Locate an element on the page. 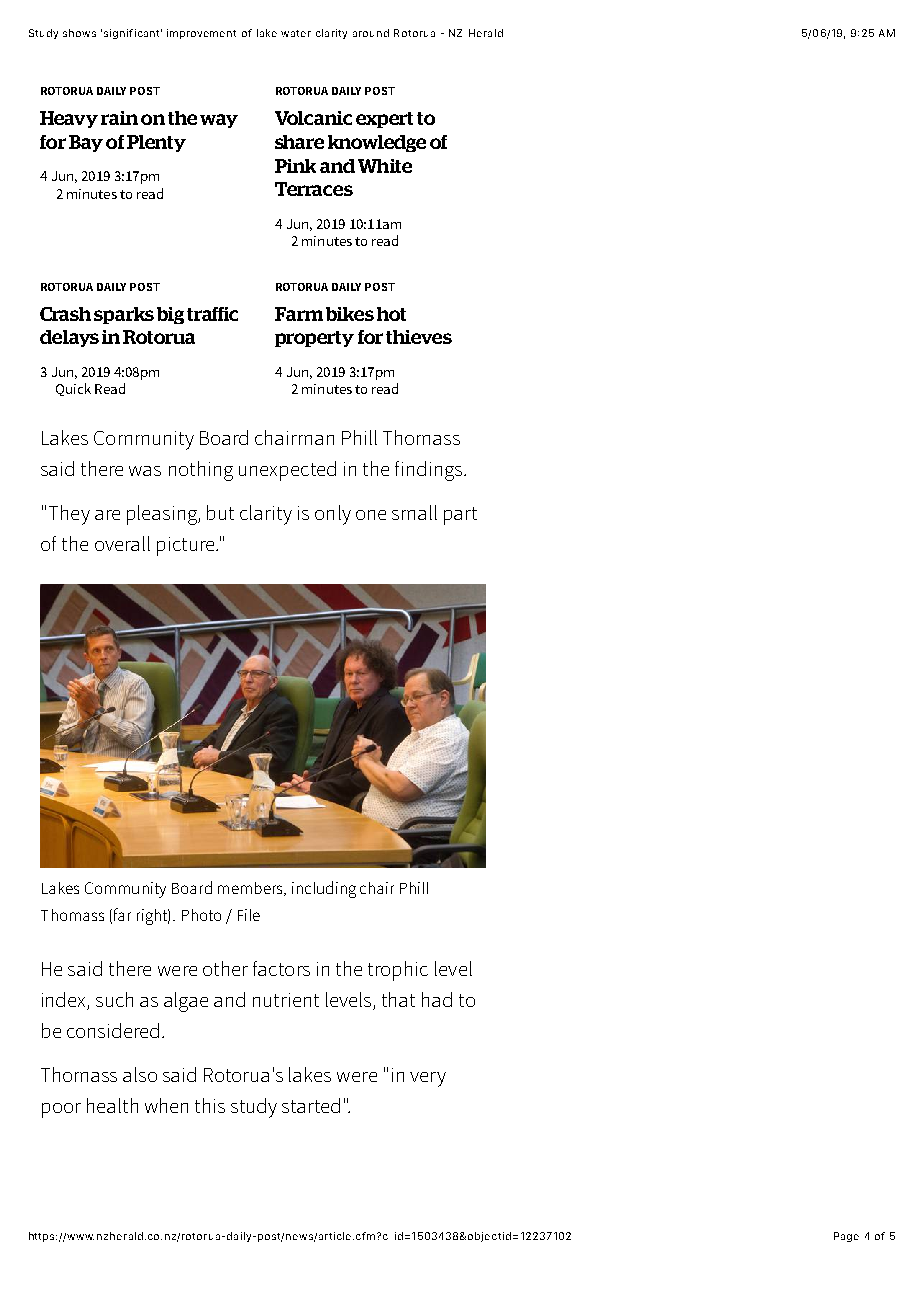  had is located at coordinates (437, 999).
